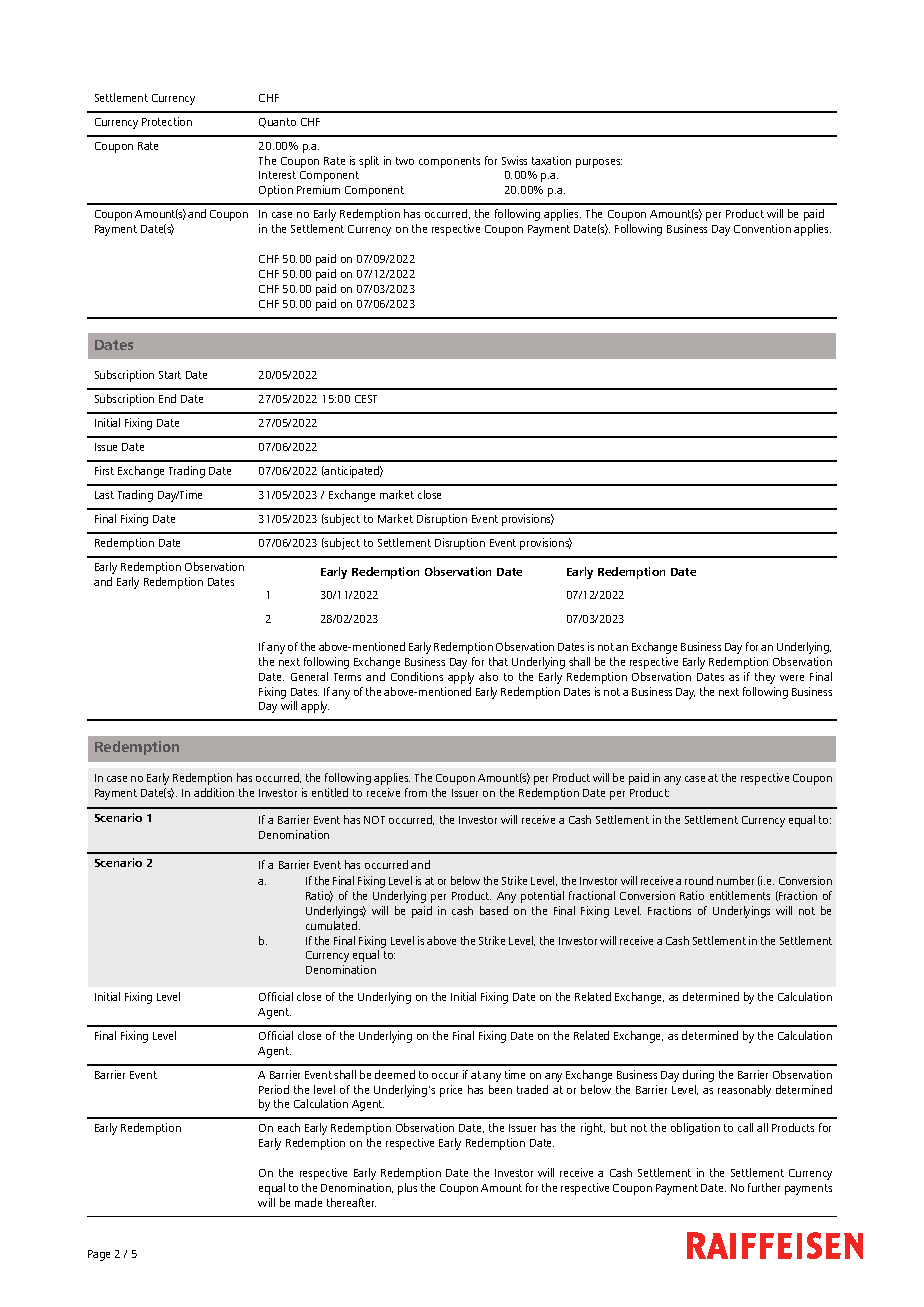 Image resolution: width=924 pixels, height=1307 pixels. Describe the element at coordinates (405, 161) in the screenshot. I see `two` at that location.
